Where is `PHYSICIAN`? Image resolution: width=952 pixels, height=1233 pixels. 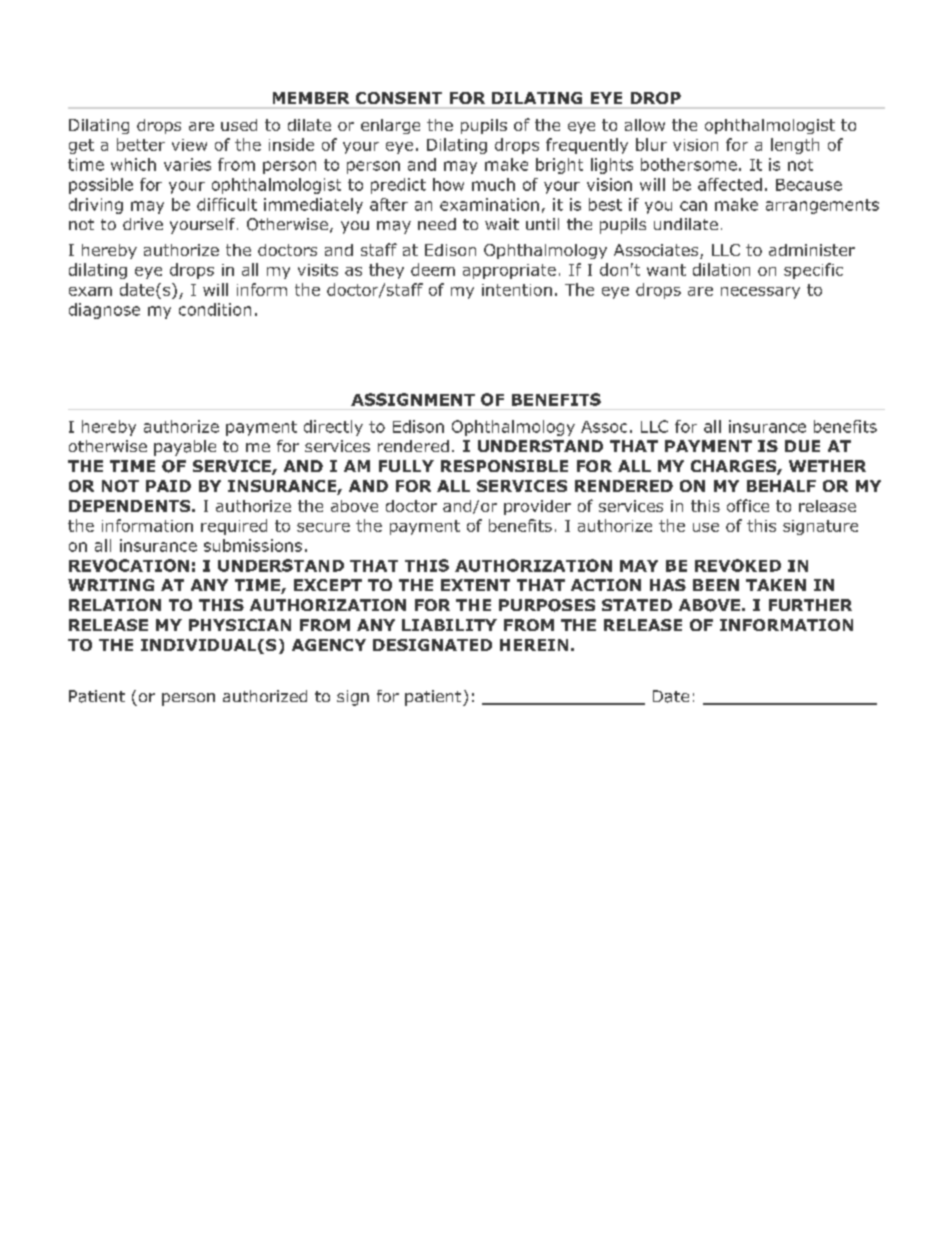
PHYSICIAN is located at coordinates (240, 625).
